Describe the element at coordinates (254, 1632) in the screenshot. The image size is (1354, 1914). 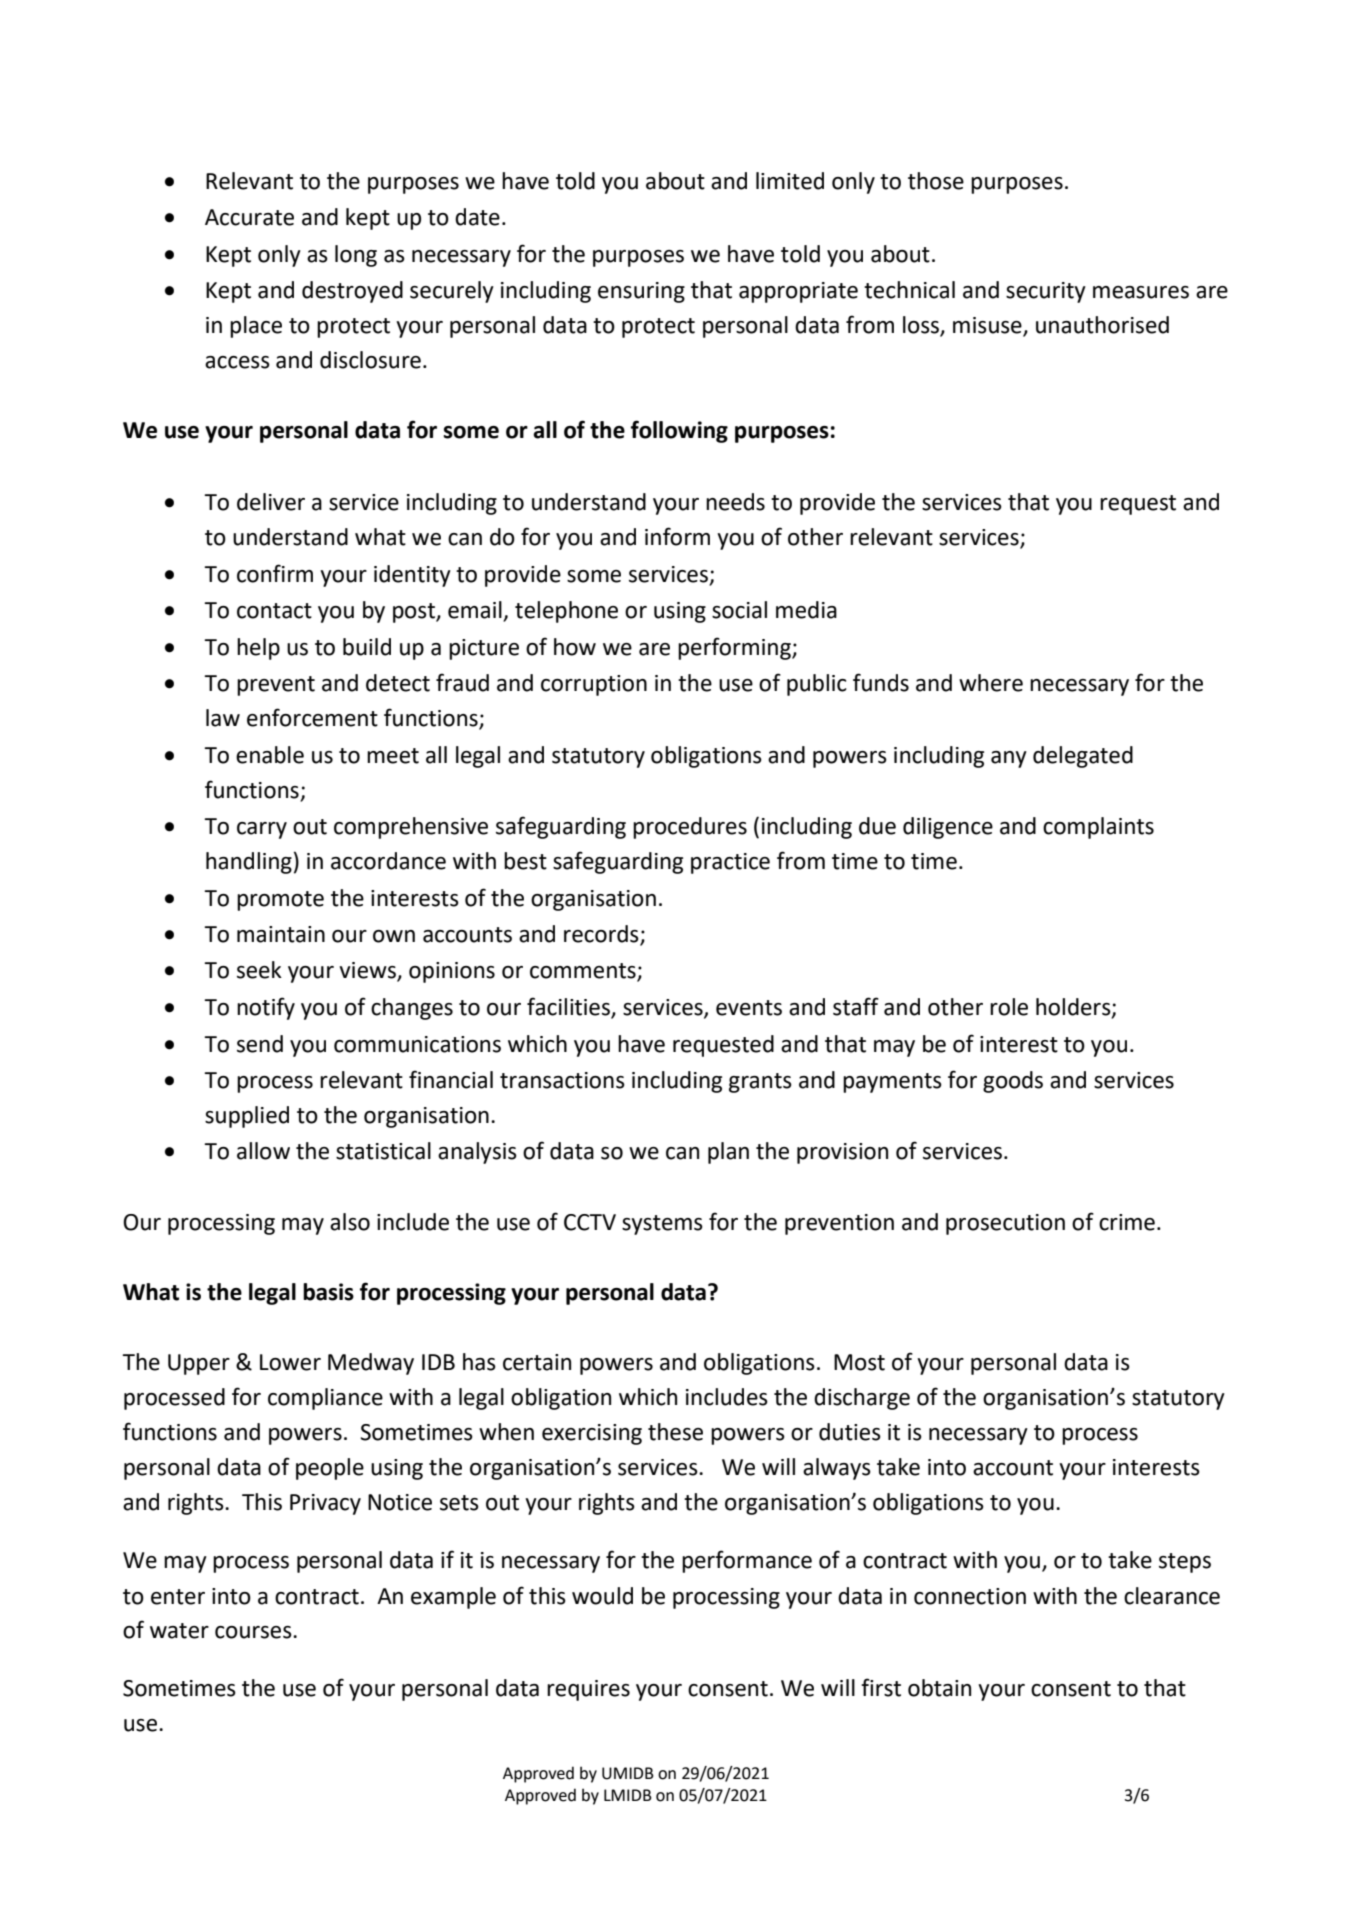
I see `courses` at that location.
